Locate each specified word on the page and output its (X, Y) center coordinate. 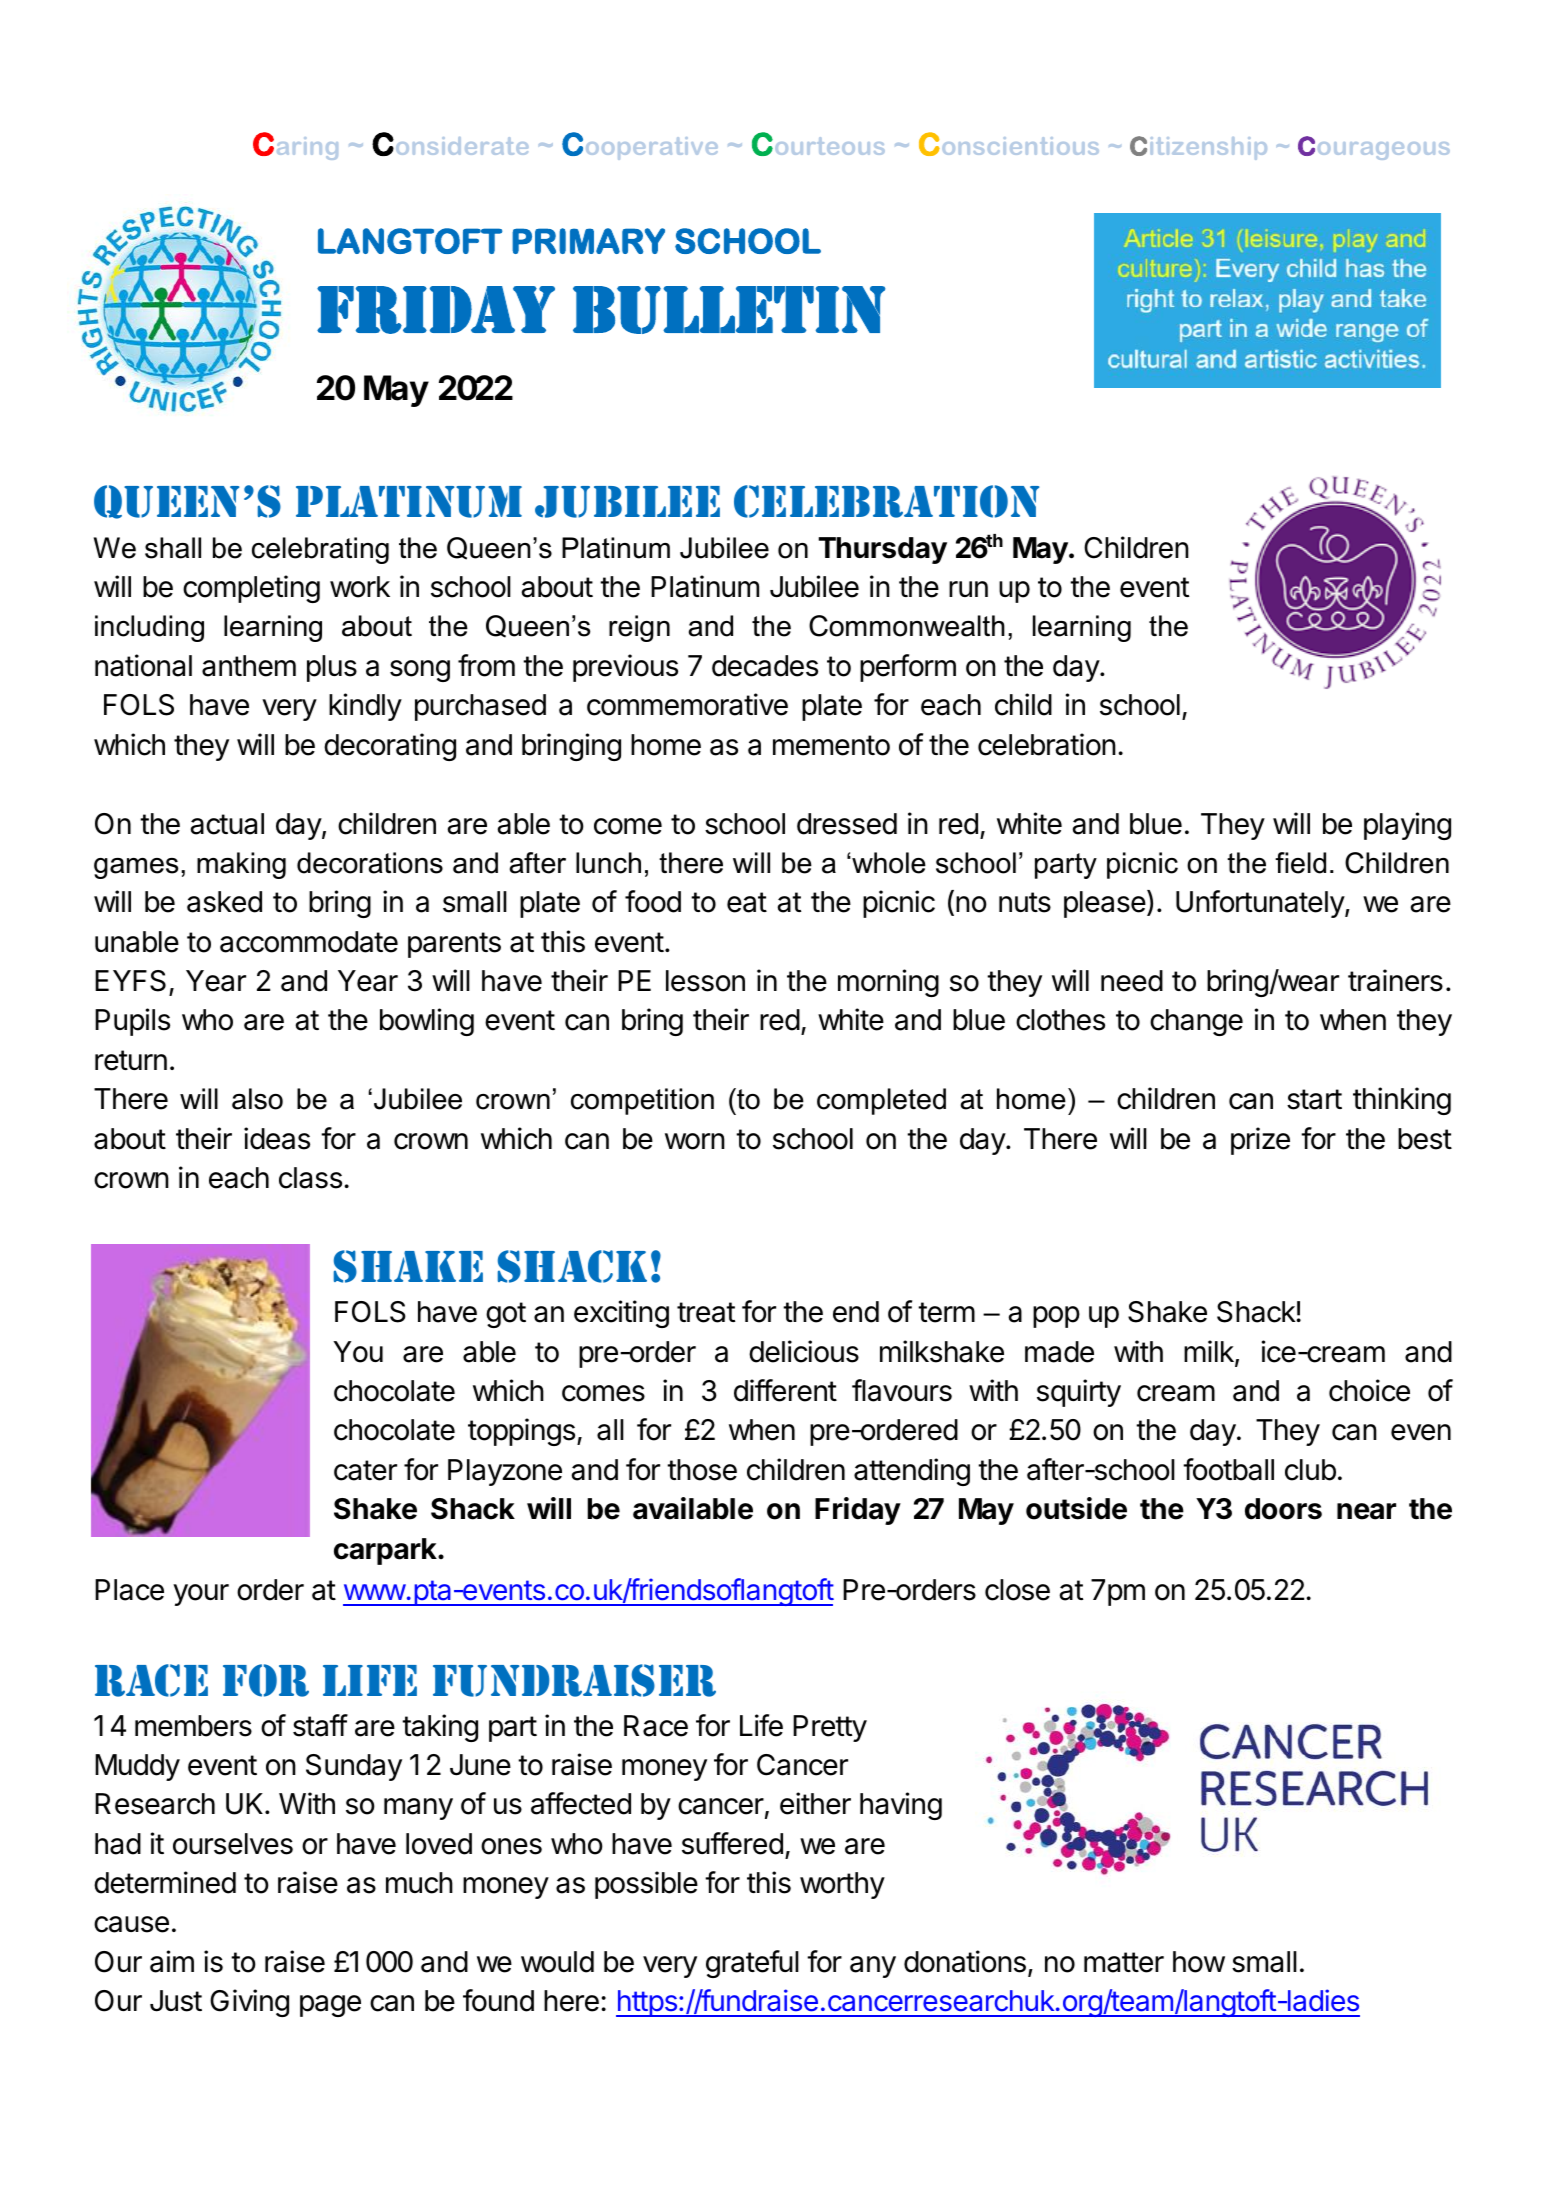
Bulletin (729, 310)
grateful (752, 1964)
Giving (249, 2003)
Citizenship (1198, 148)
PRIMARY (588, 241)
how (1199, 1962)
